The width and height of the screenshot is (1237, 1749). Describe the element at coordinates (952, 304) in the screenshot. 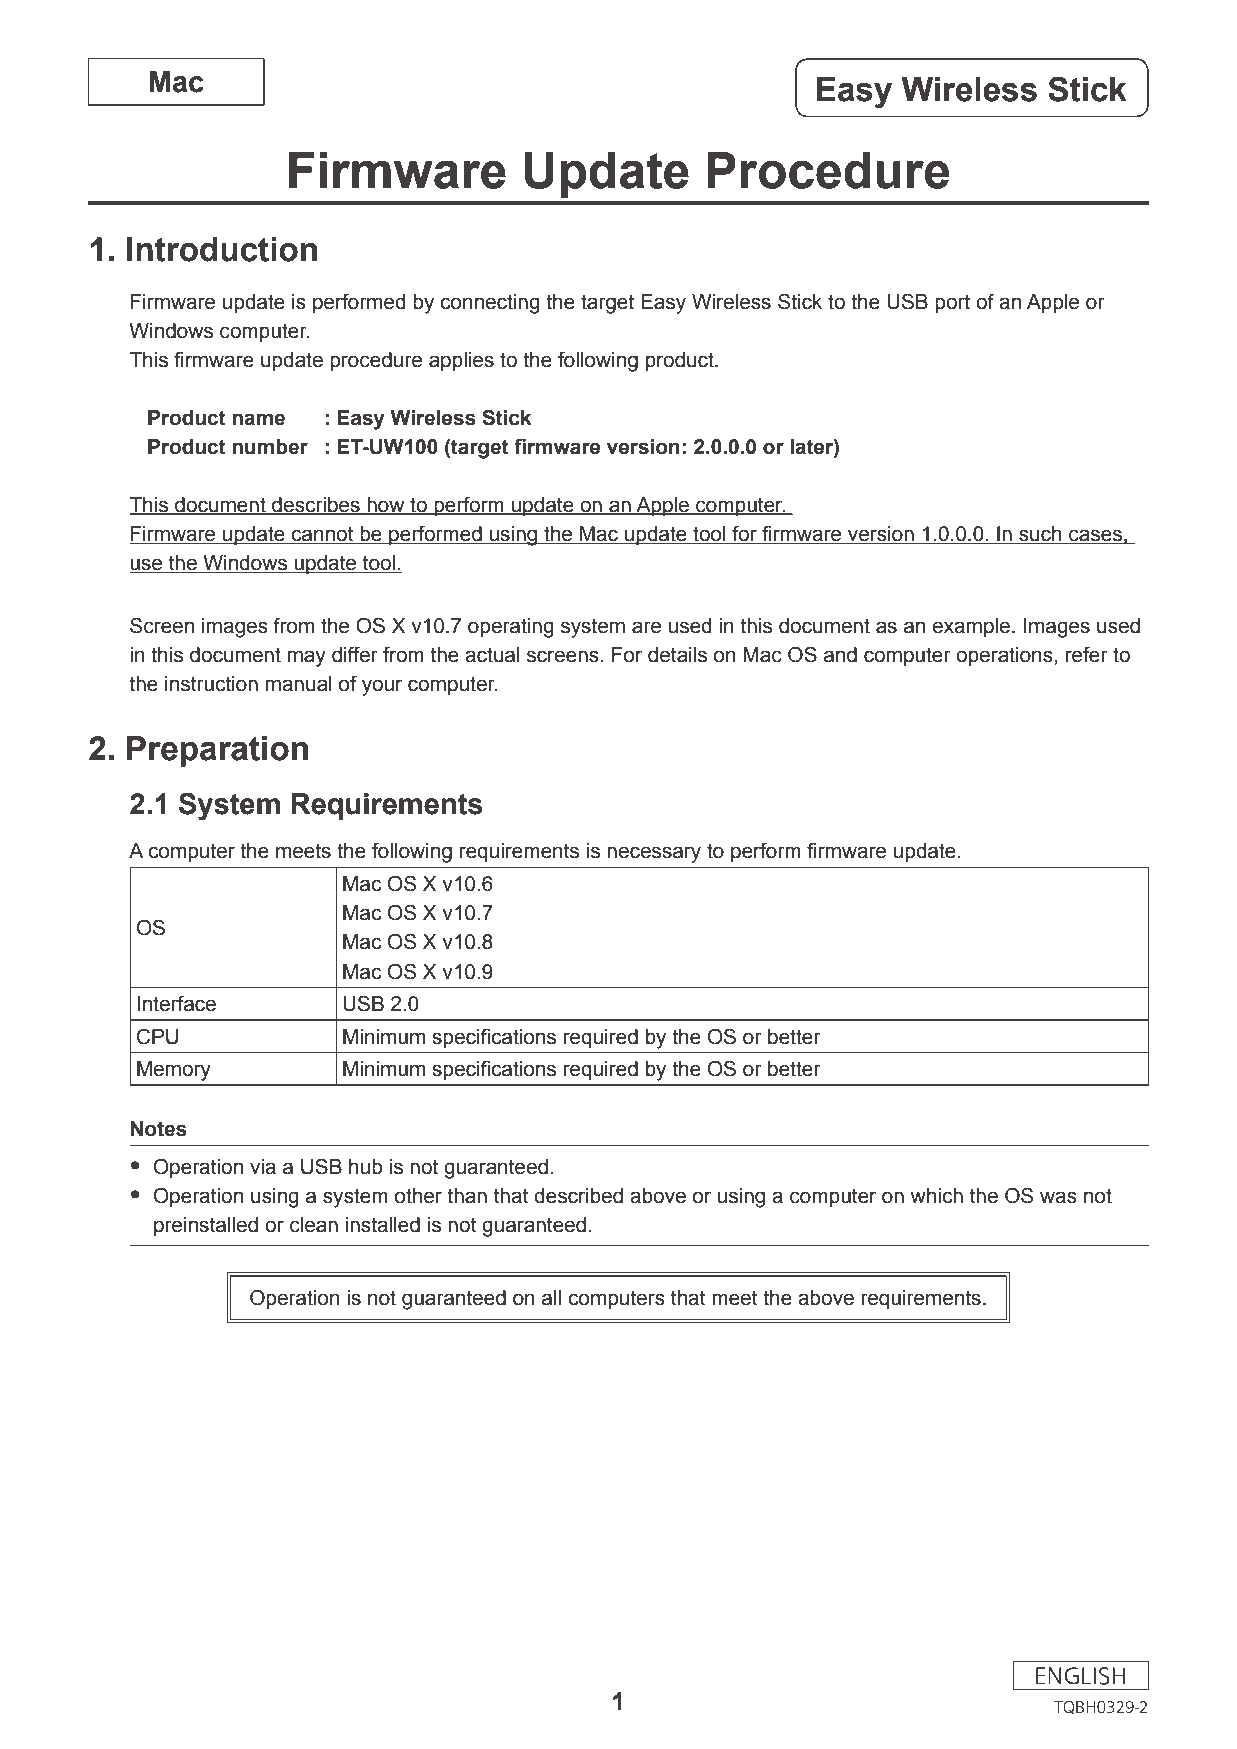

I see `port` at that location.
